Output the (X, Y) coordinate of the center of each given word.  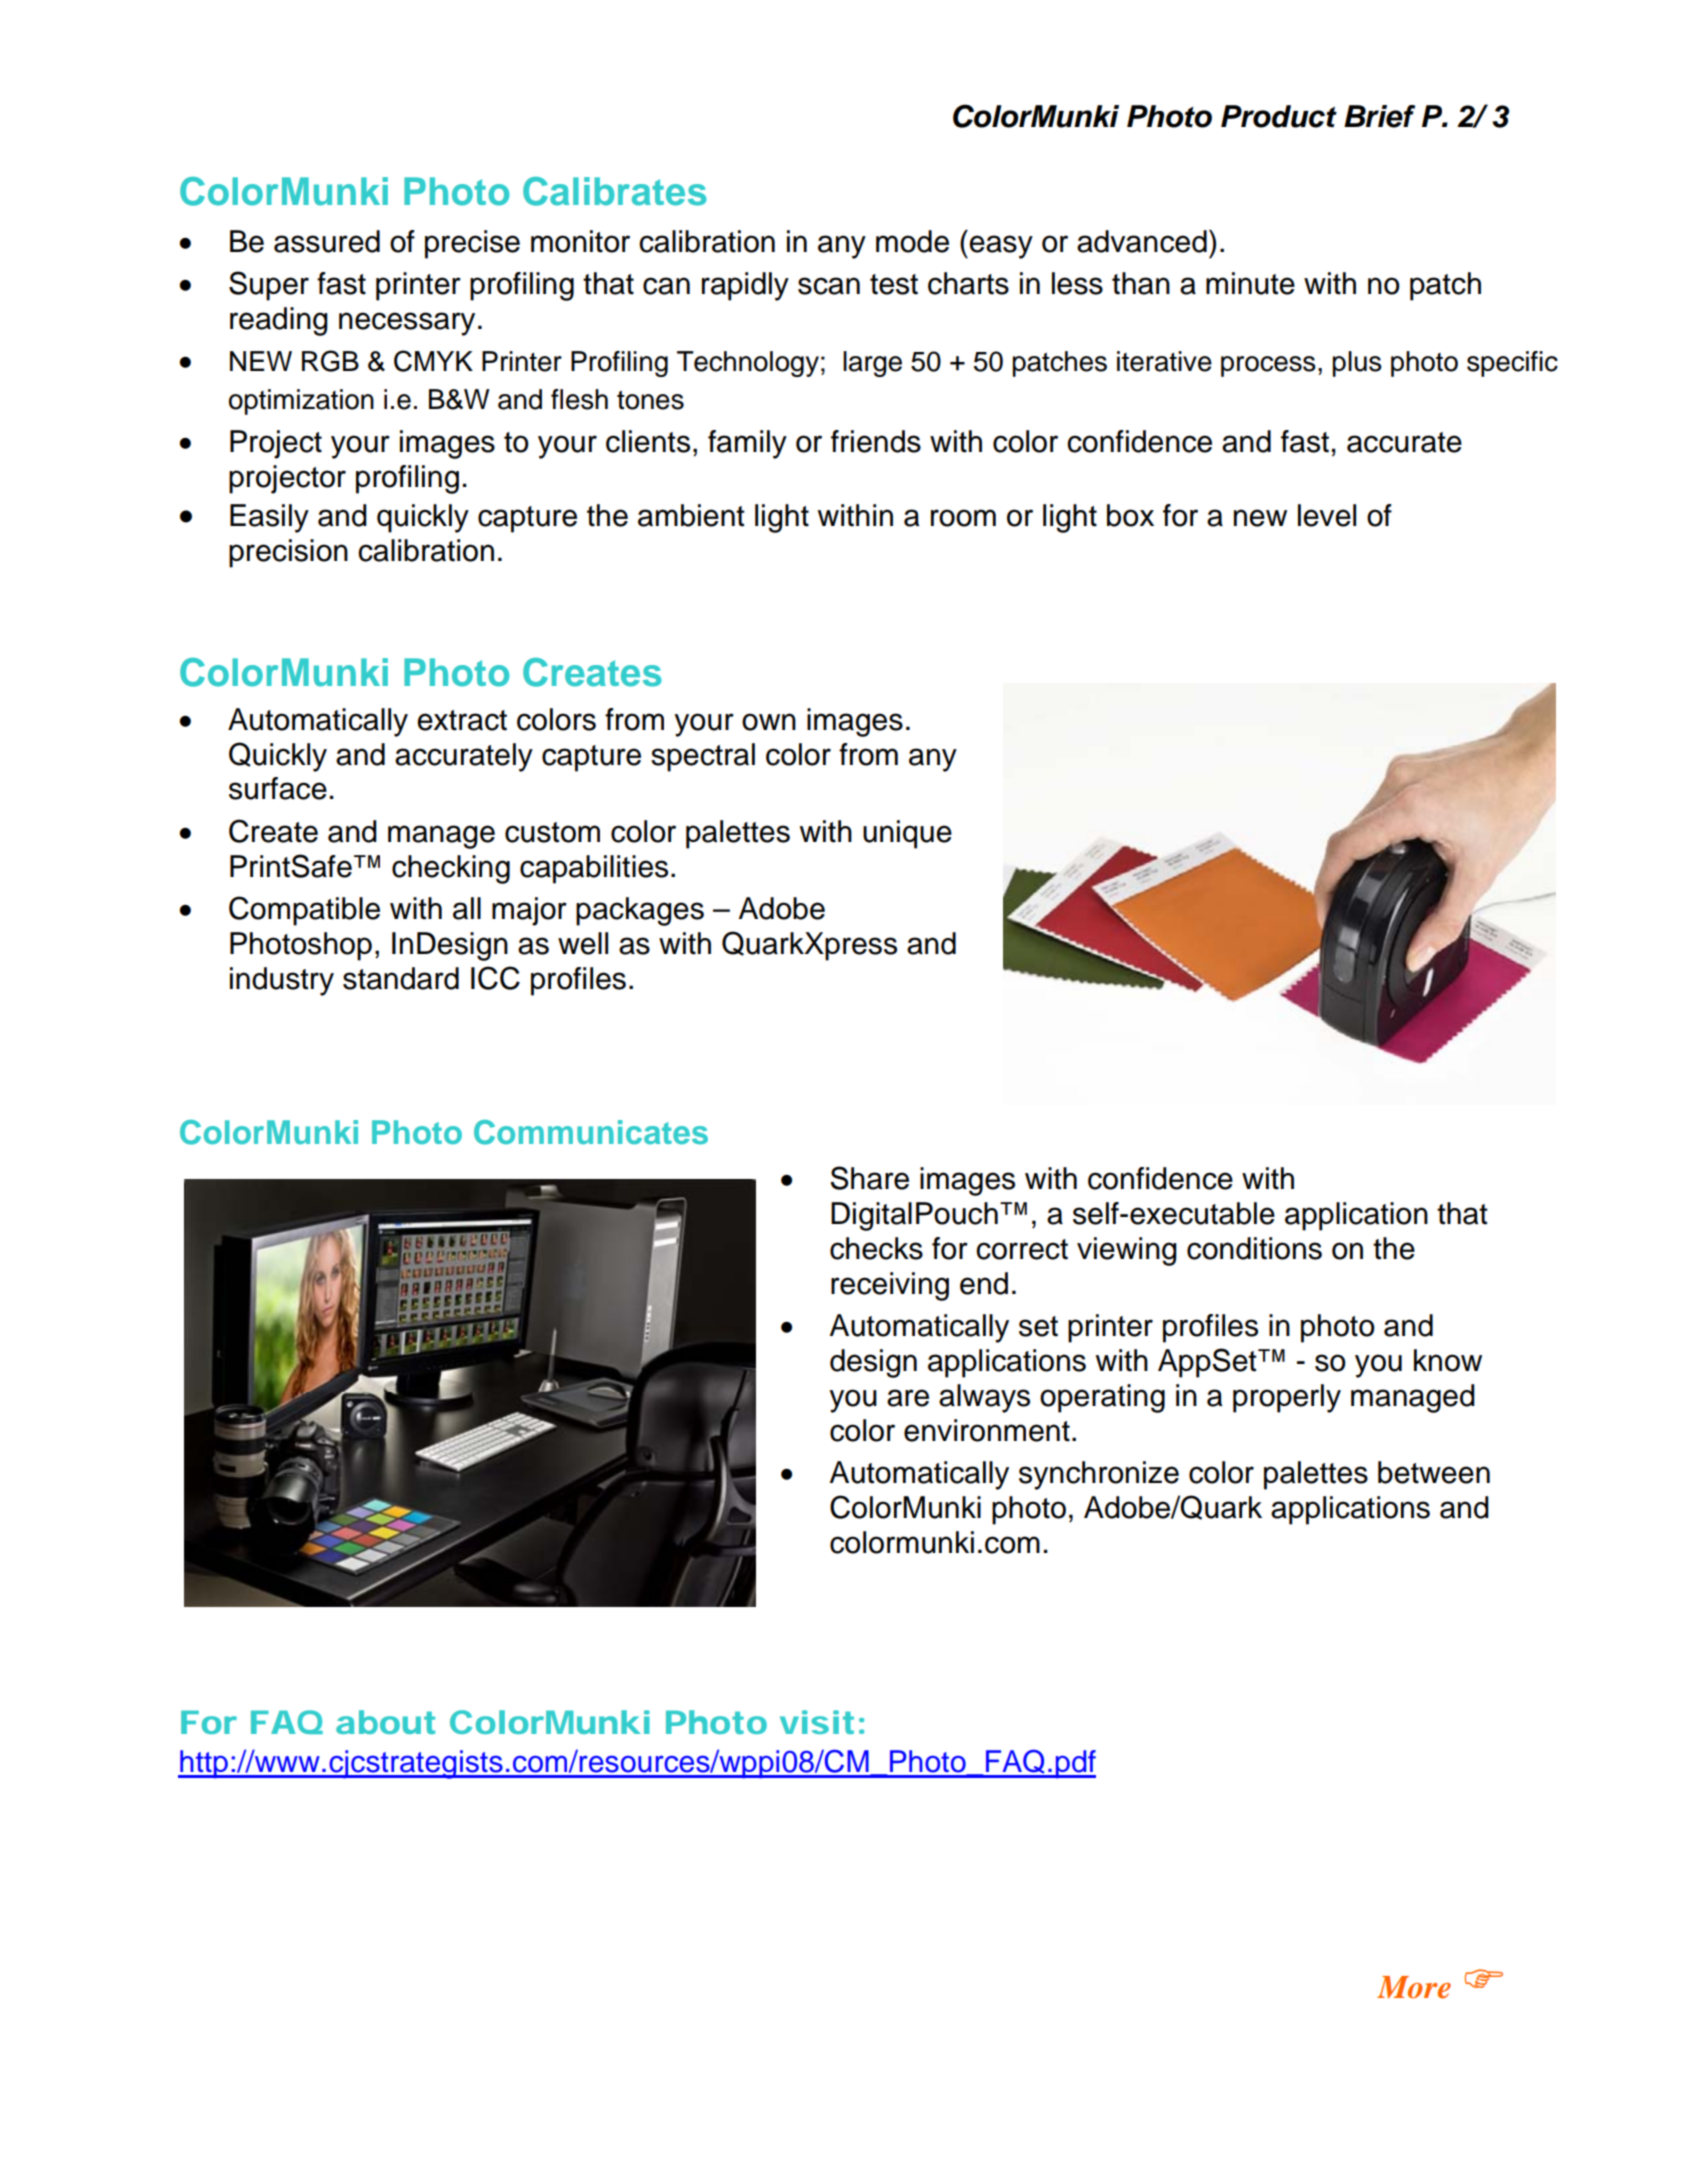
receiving (890, 1286)
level (1327, 515)
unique (907, 834)
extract (462, 720)
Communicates (591, 1132)
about (385, 1722)
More (1414, 1987)
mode (912, 241)
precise (472, 244)
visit (817, 1722)
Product (1279, 116)
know (1448, 1360)
